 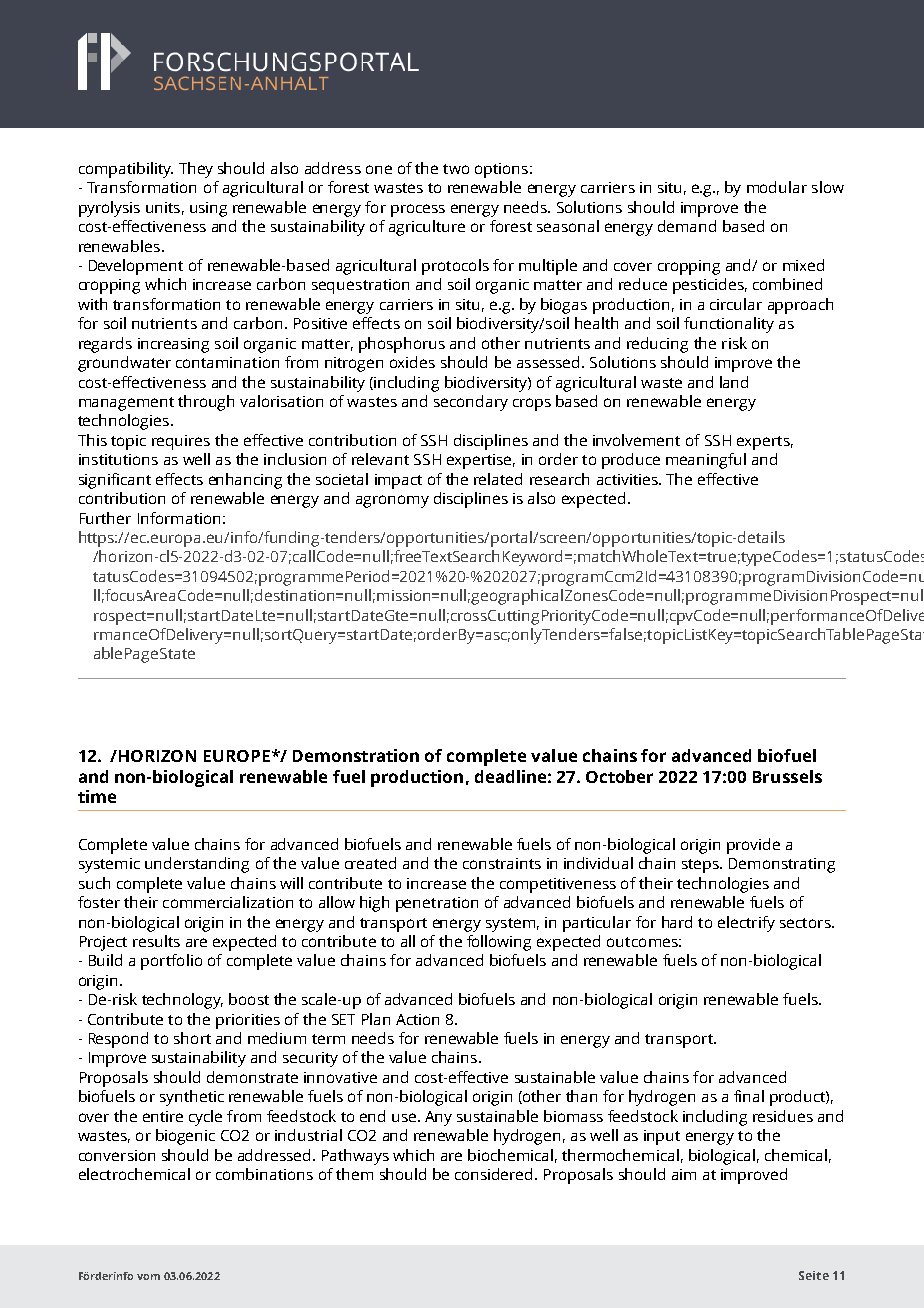 I want to click on modular, so click(x=777, y=187).
